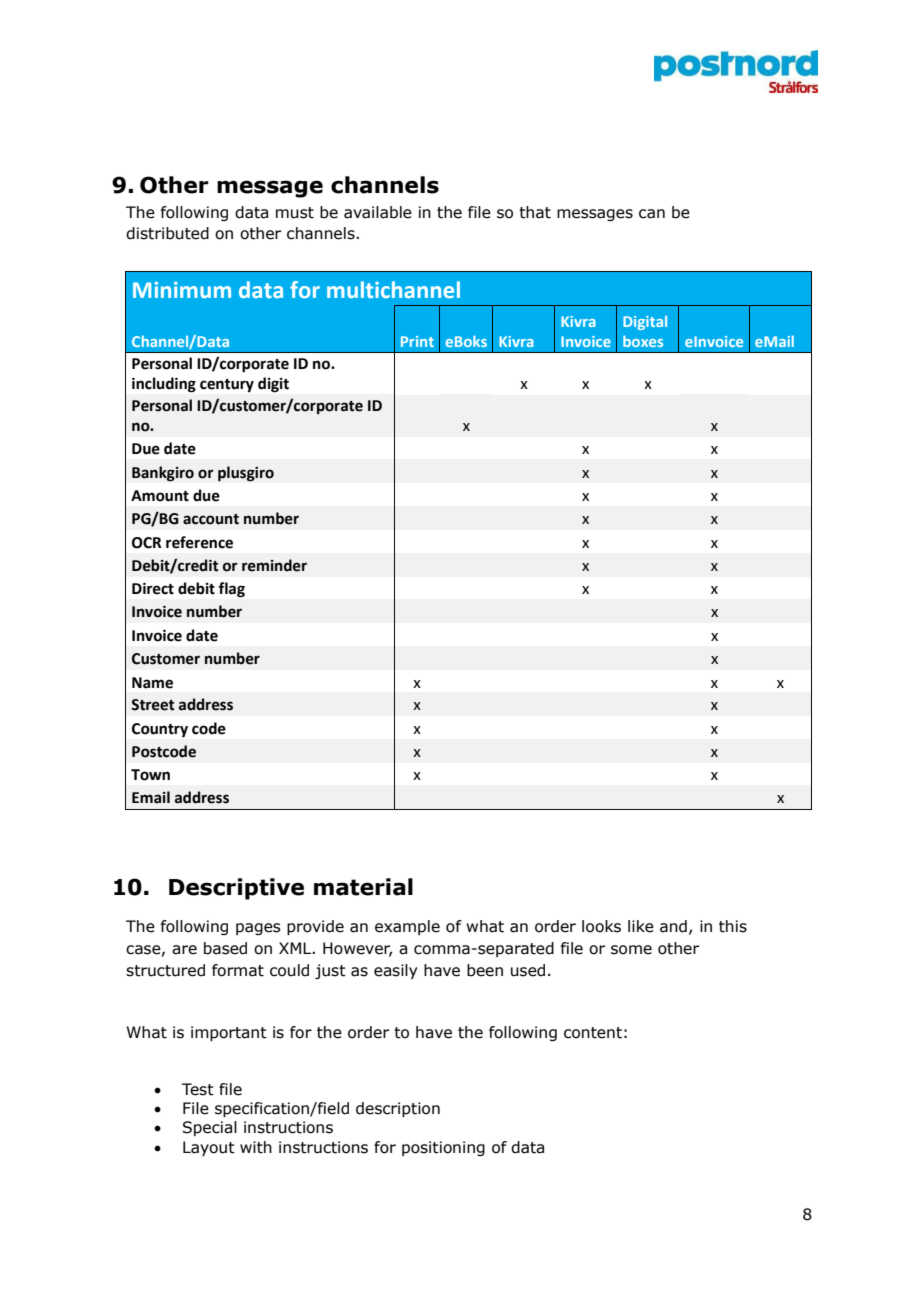 This screenshot has width=924, height=1308. I want to click on positioning, so click(443, 1148).
